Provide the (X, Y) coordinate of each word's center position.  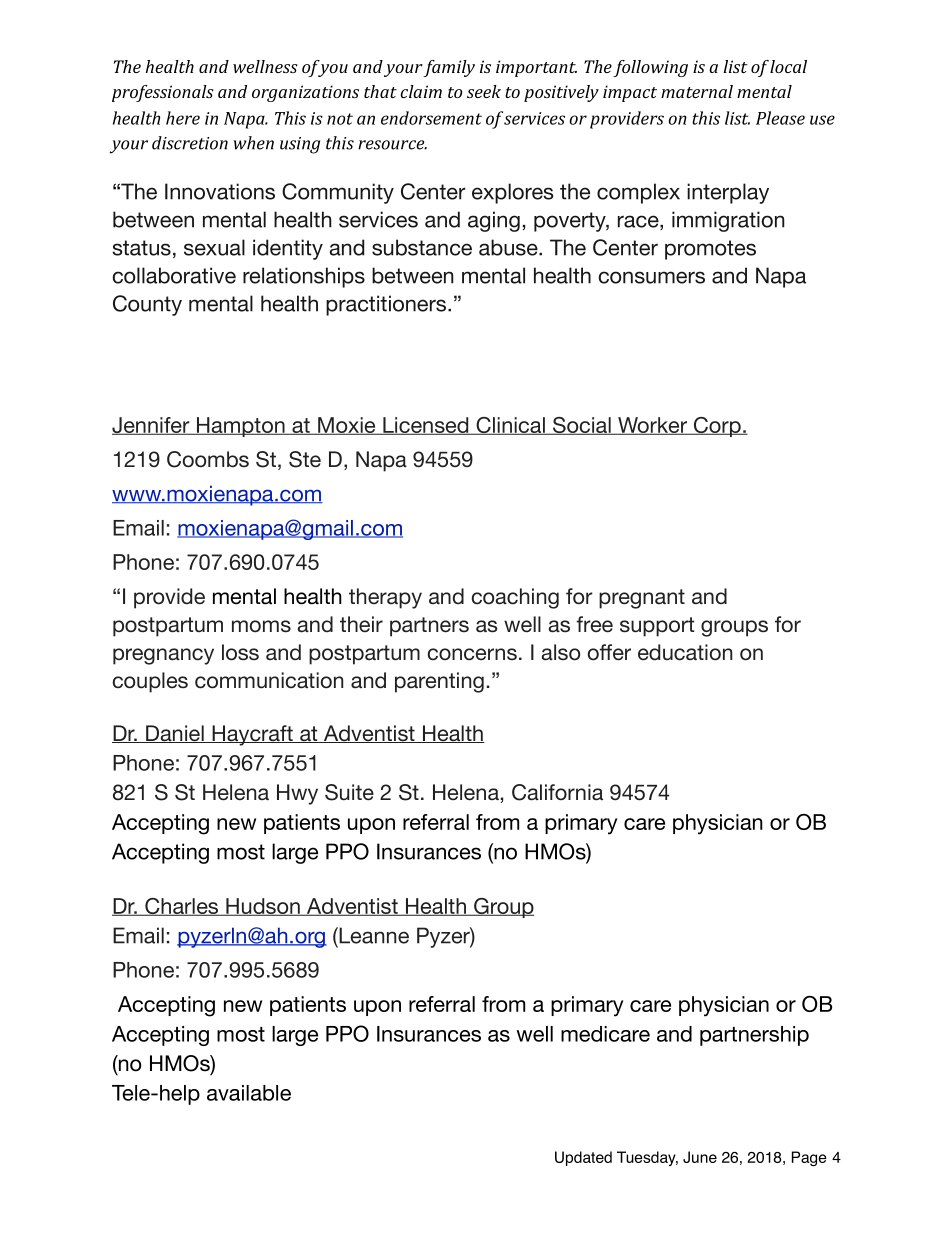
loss (240, 652)
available (249, 1093)
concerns (472, 654)
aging (494, 221)
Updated (583, 1158)
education (685, 652)
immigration (728, 221)
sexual (214, 247)
